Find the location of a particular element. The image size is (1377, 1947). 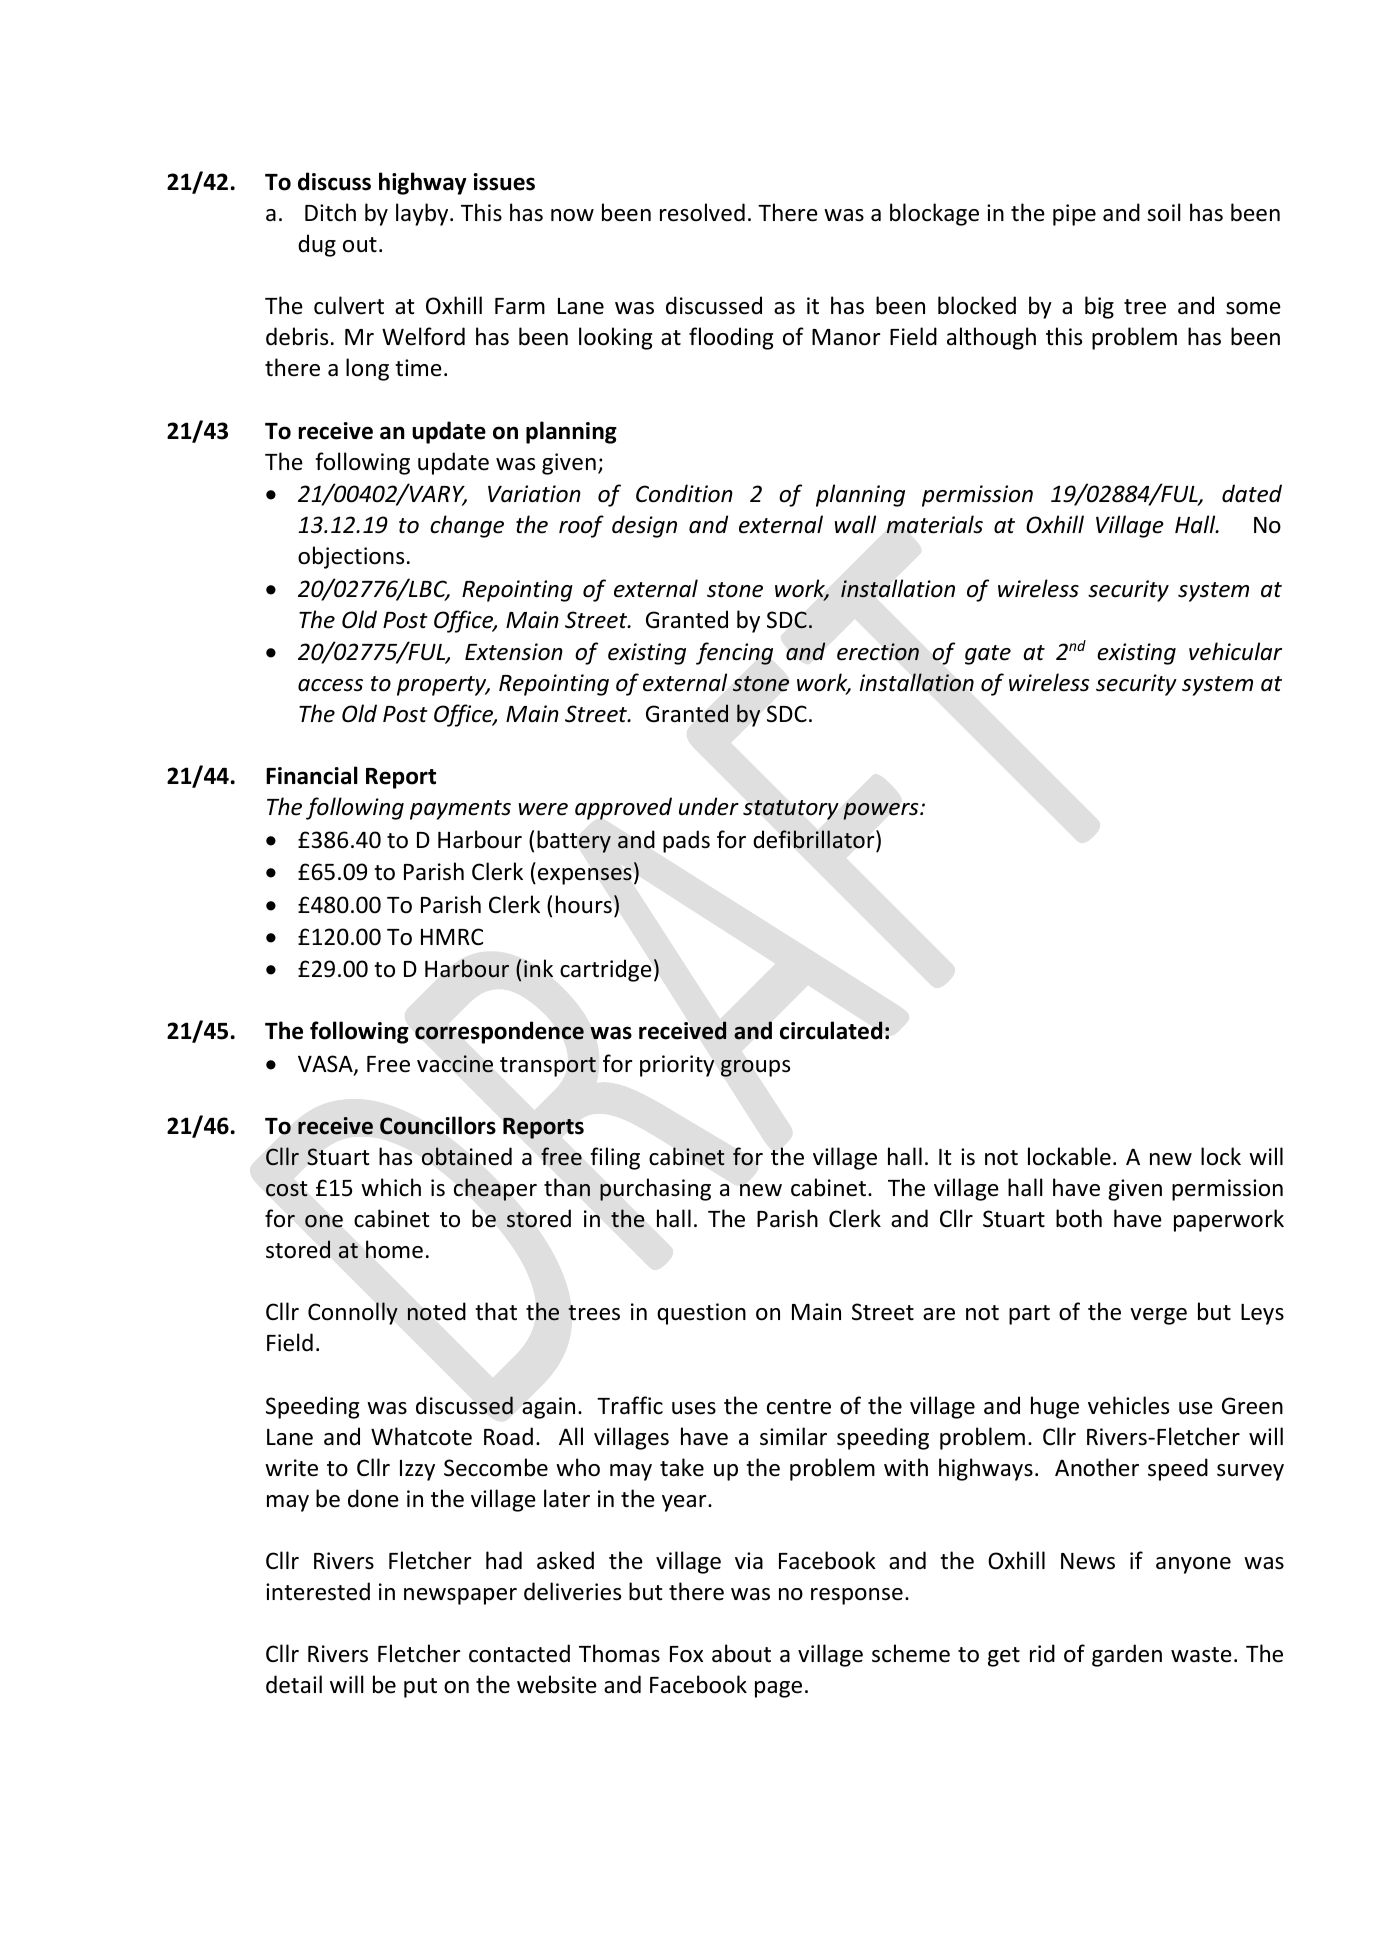

question is located at coordinates (701, 1314).
